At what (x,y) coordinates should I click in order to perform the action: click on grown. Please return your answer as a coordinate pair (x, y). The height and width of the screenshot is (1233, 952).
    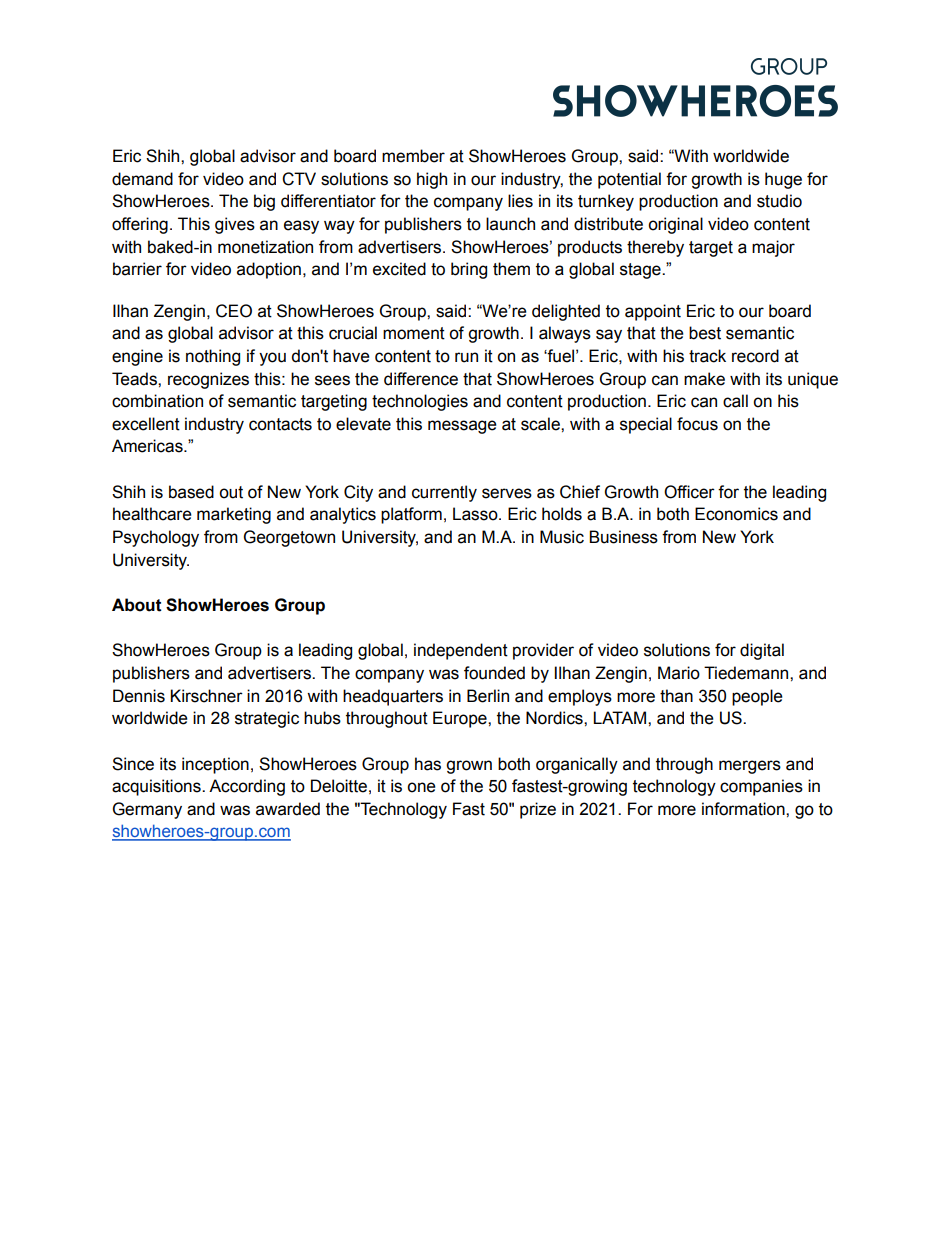
    Looking at the image, I should click on (469, 767).
